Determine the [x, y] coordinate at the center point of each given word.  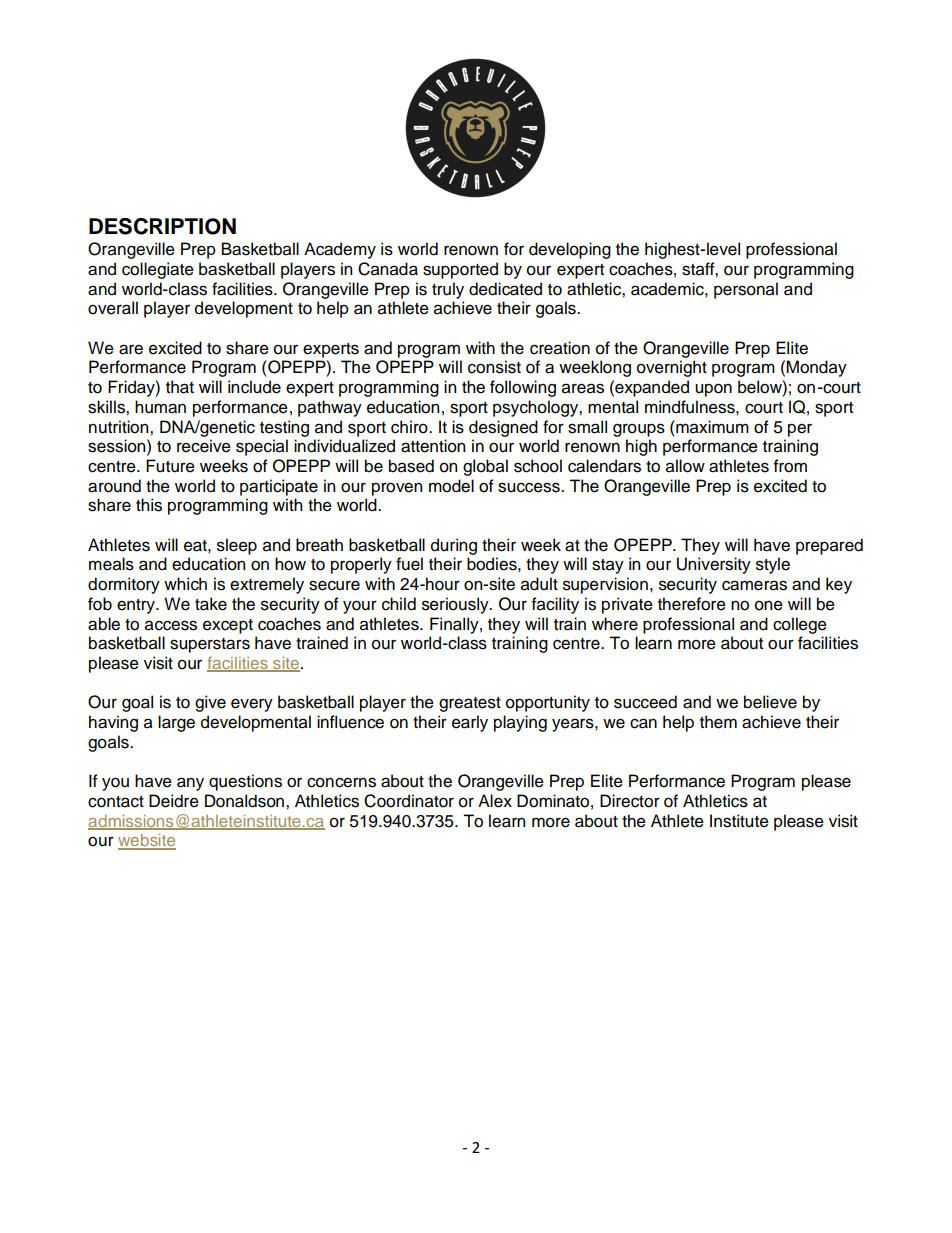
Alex [495, 801]
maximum [711, 427]
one [769, 605]
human [160, 407]
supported [460, 270]
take [211, 604]
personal [746, 290]
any [190, 784]
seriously [456, 605]
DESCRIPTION [162, 226]
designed [503, 428]
